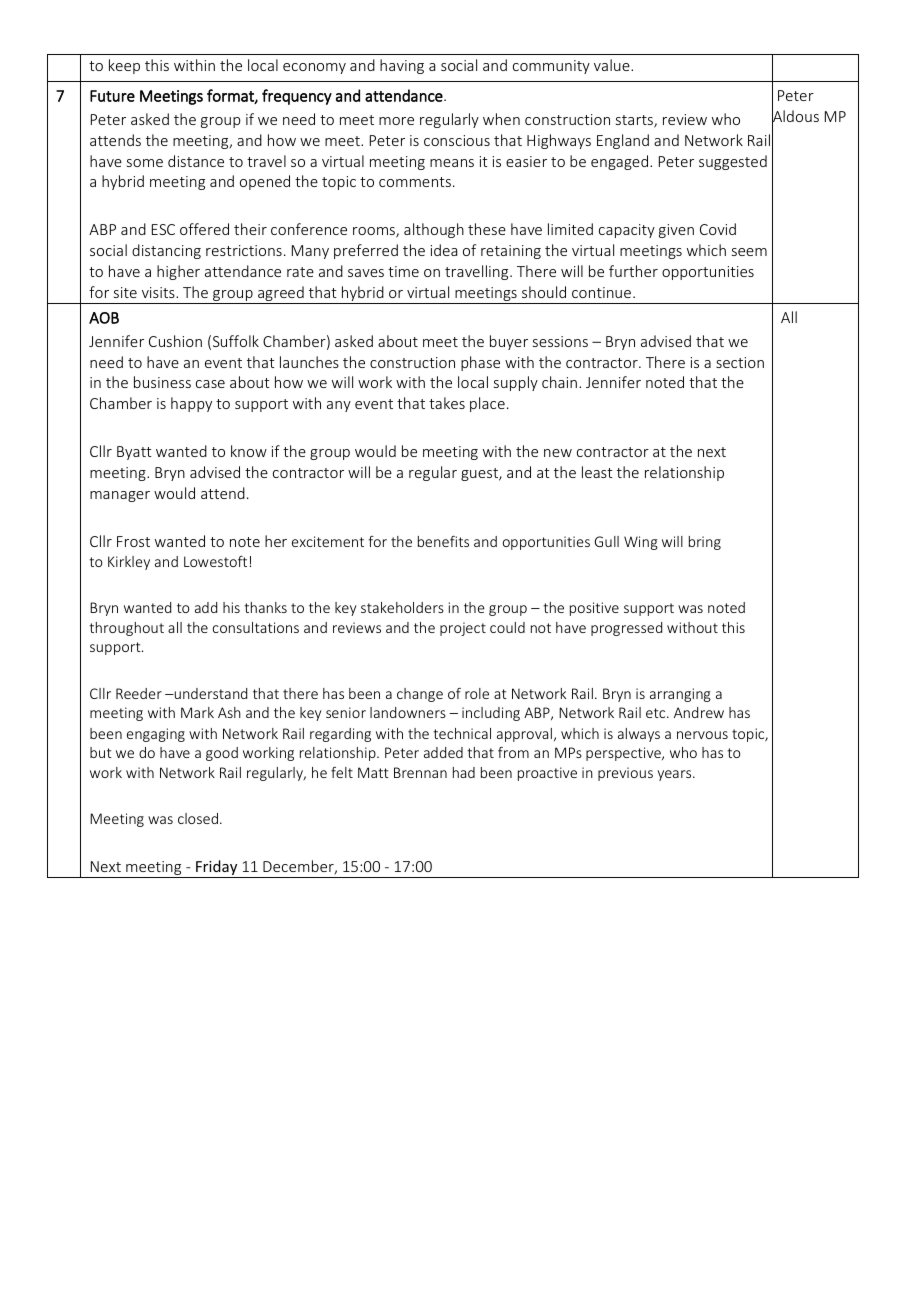 This document has height=1308, width=924. Describe the element at coordinates (402, 66) in the document. I see `having` at that location.
